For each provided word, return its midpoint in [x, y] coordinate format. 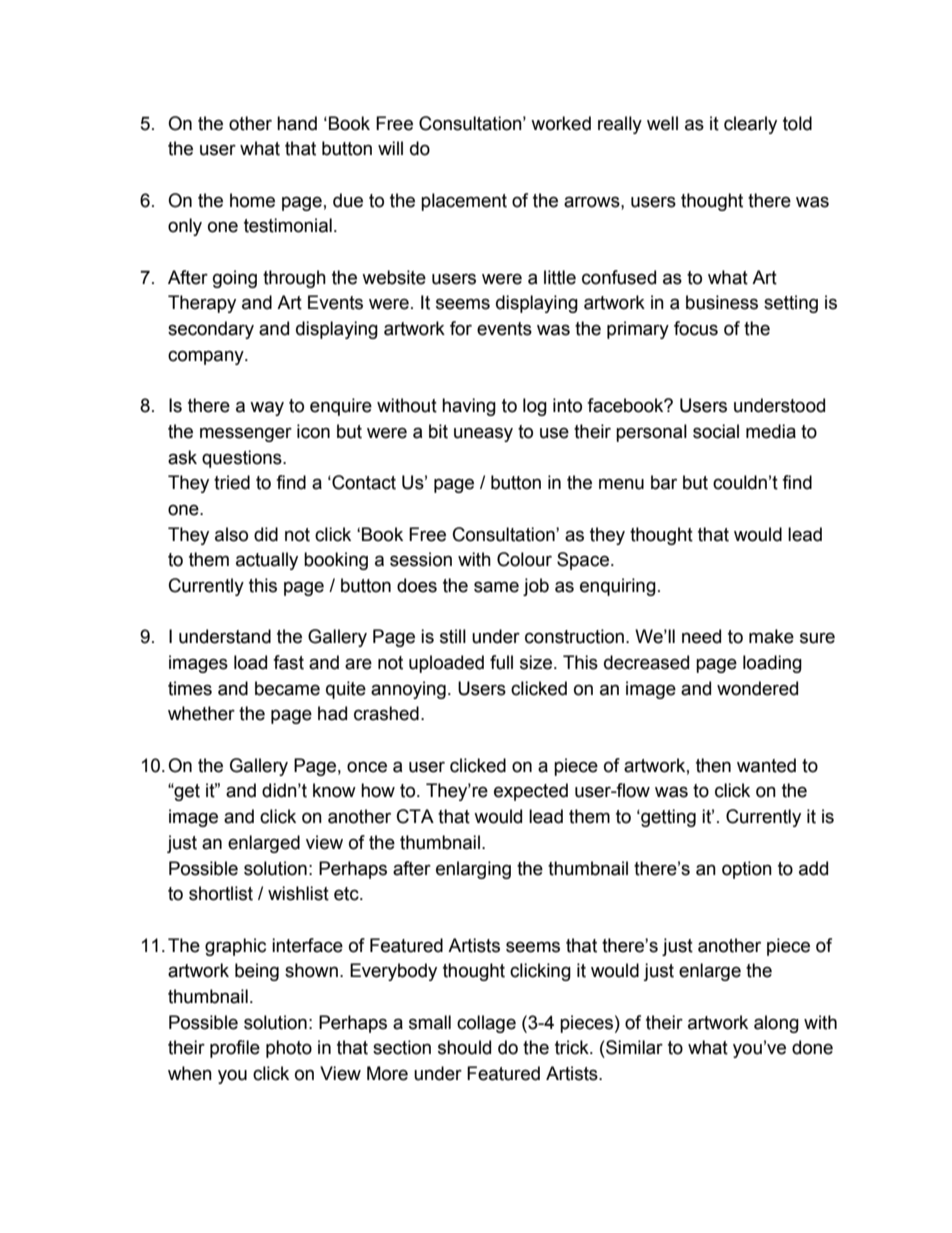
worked [561, 123]
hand [297, 123]
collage [486, 1024]
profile [235, 1049]
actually [267, 561]
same [496, 587]
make [771, 636]
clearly [750, 125]
